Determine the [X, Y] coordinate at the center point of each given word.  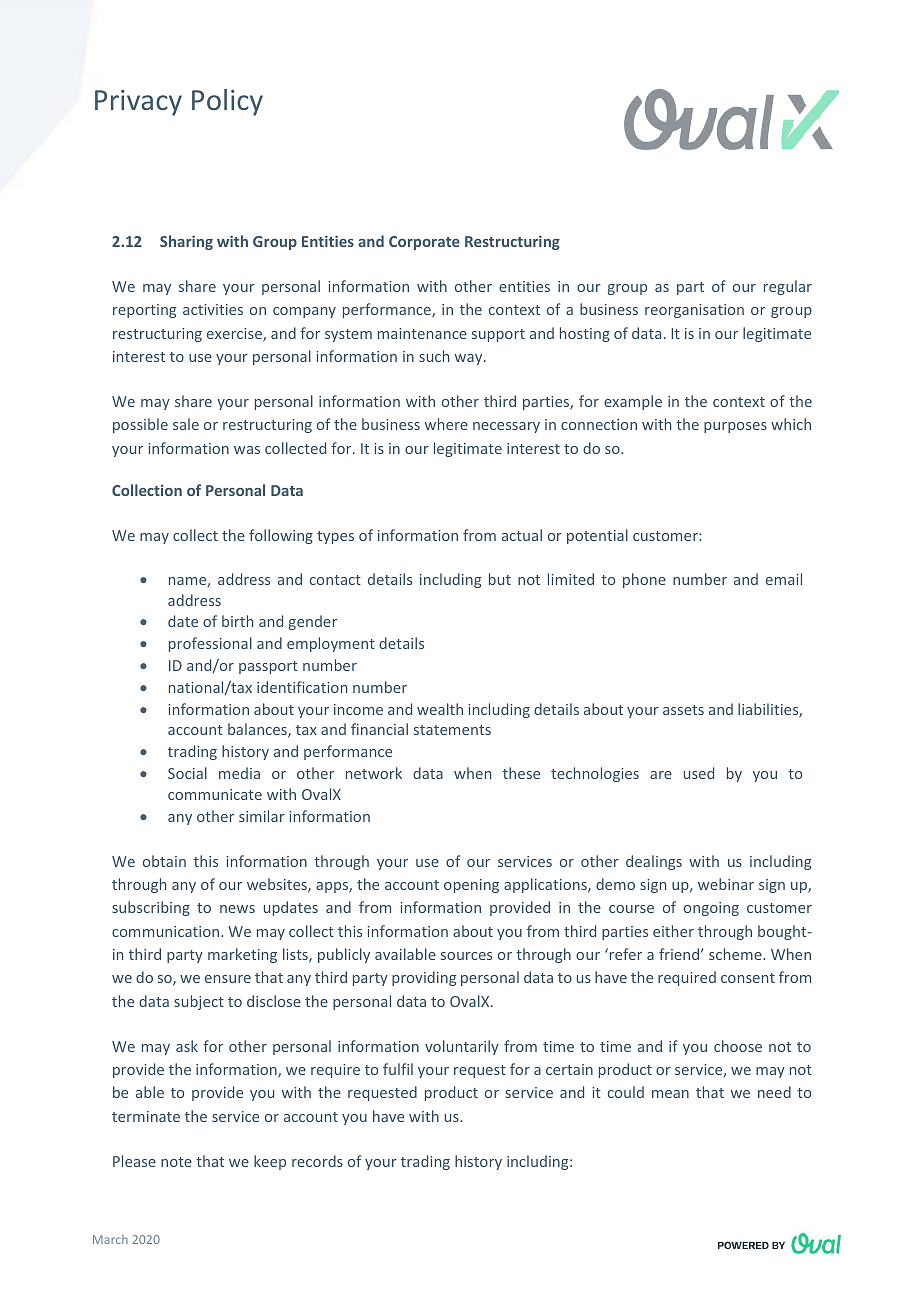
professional [210, 644]
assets [683, 710]
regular [788, 287]
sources [466, 956]
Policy [227, 102]
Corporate [424, 243]
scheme [736, 954]
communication [167, 931]
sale [186, 424]
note [176, 1162]
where [446, 424]
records [317, 1161]
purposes [735, 427]
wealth [440, 709]
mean [670, 1094]
